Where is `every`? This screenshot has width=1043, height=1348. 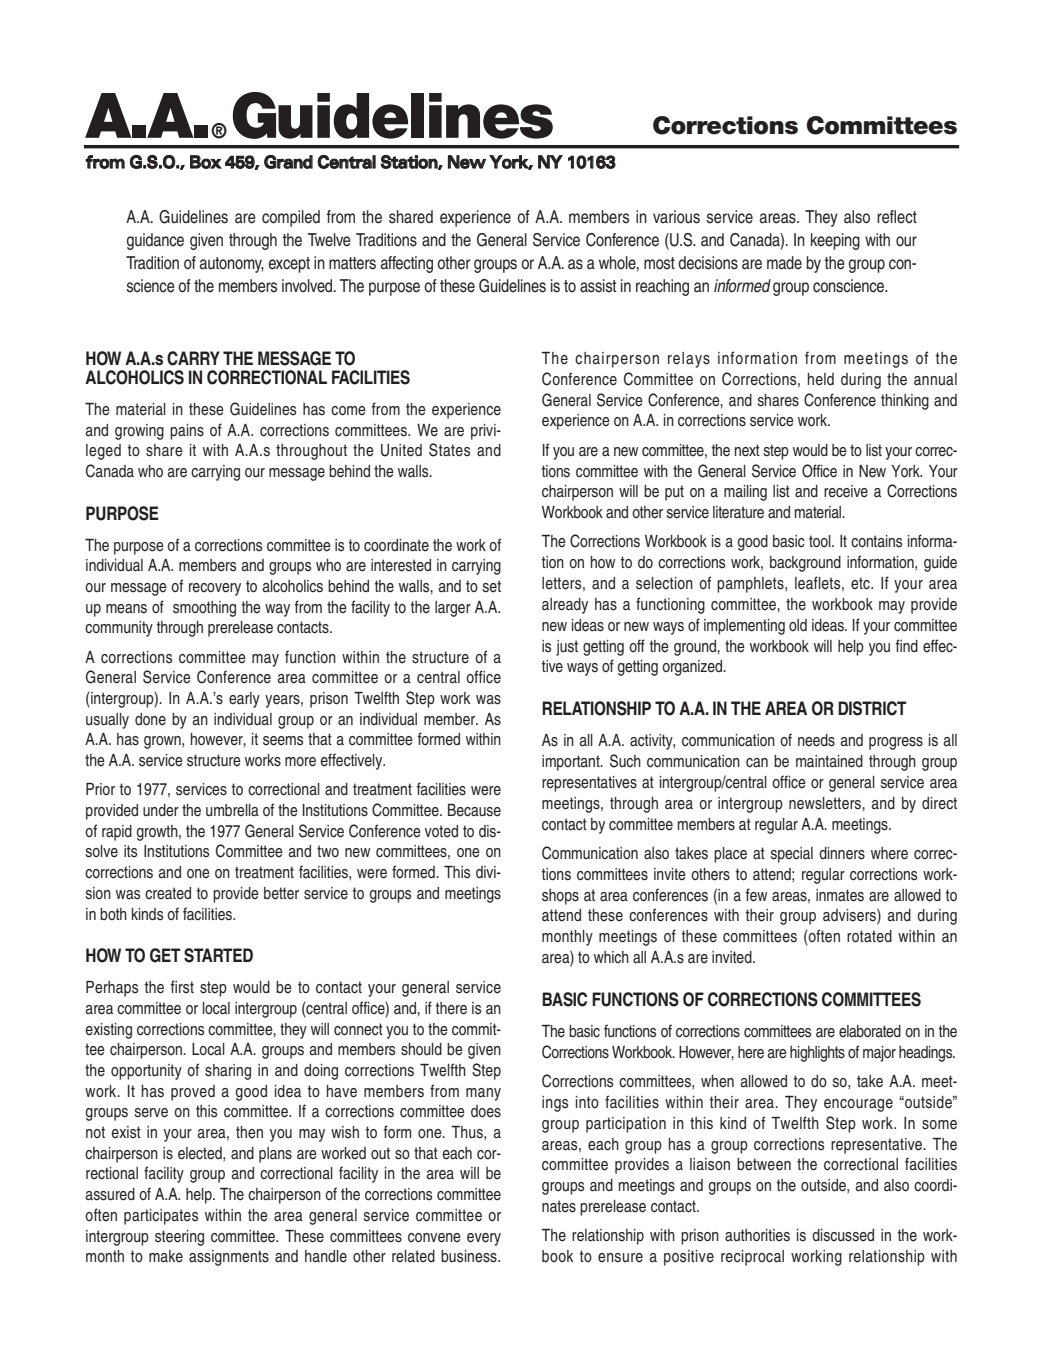 every is located at coordinates (484, 1239).
